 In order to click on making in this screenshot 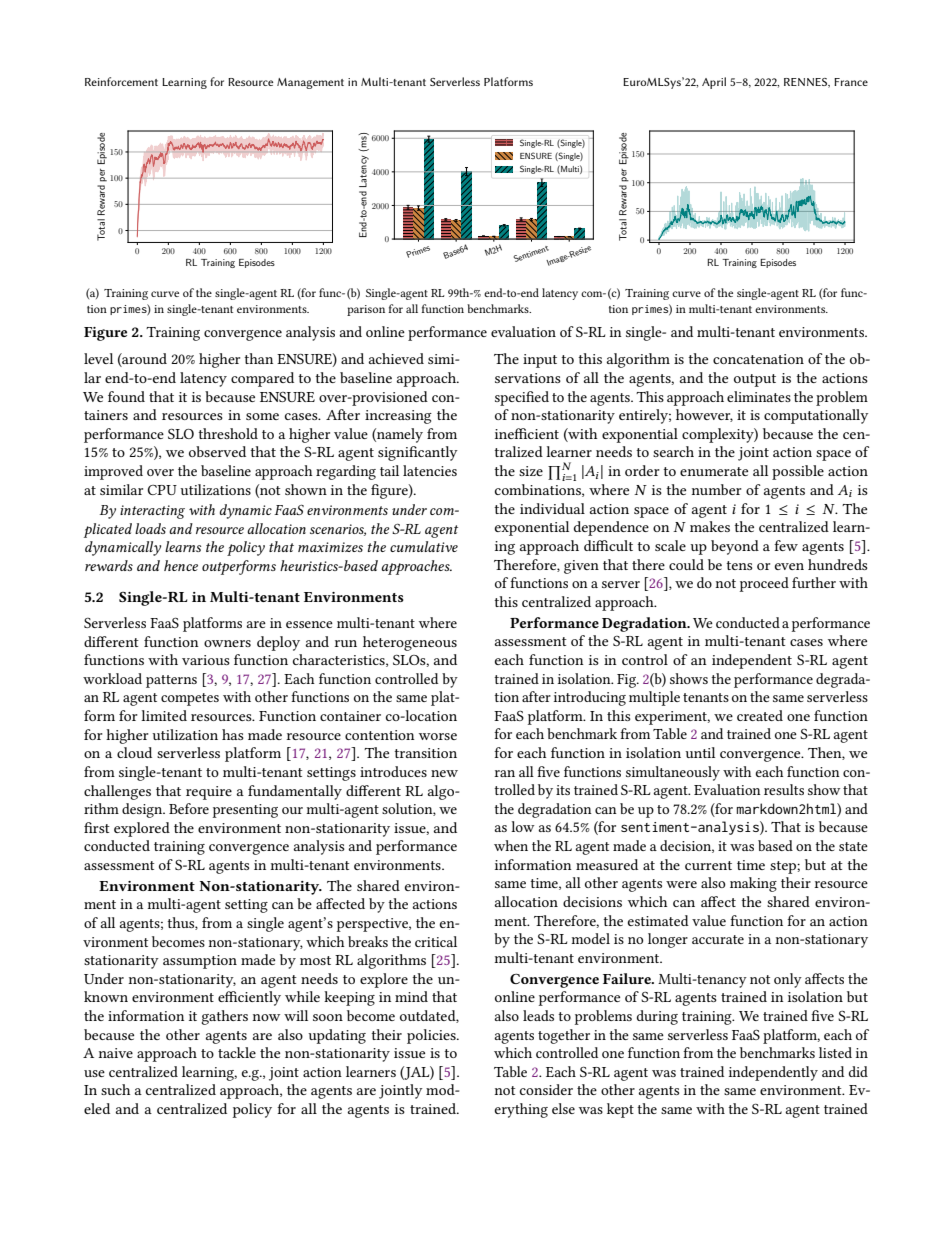, I will do `click(753, 884)`.
